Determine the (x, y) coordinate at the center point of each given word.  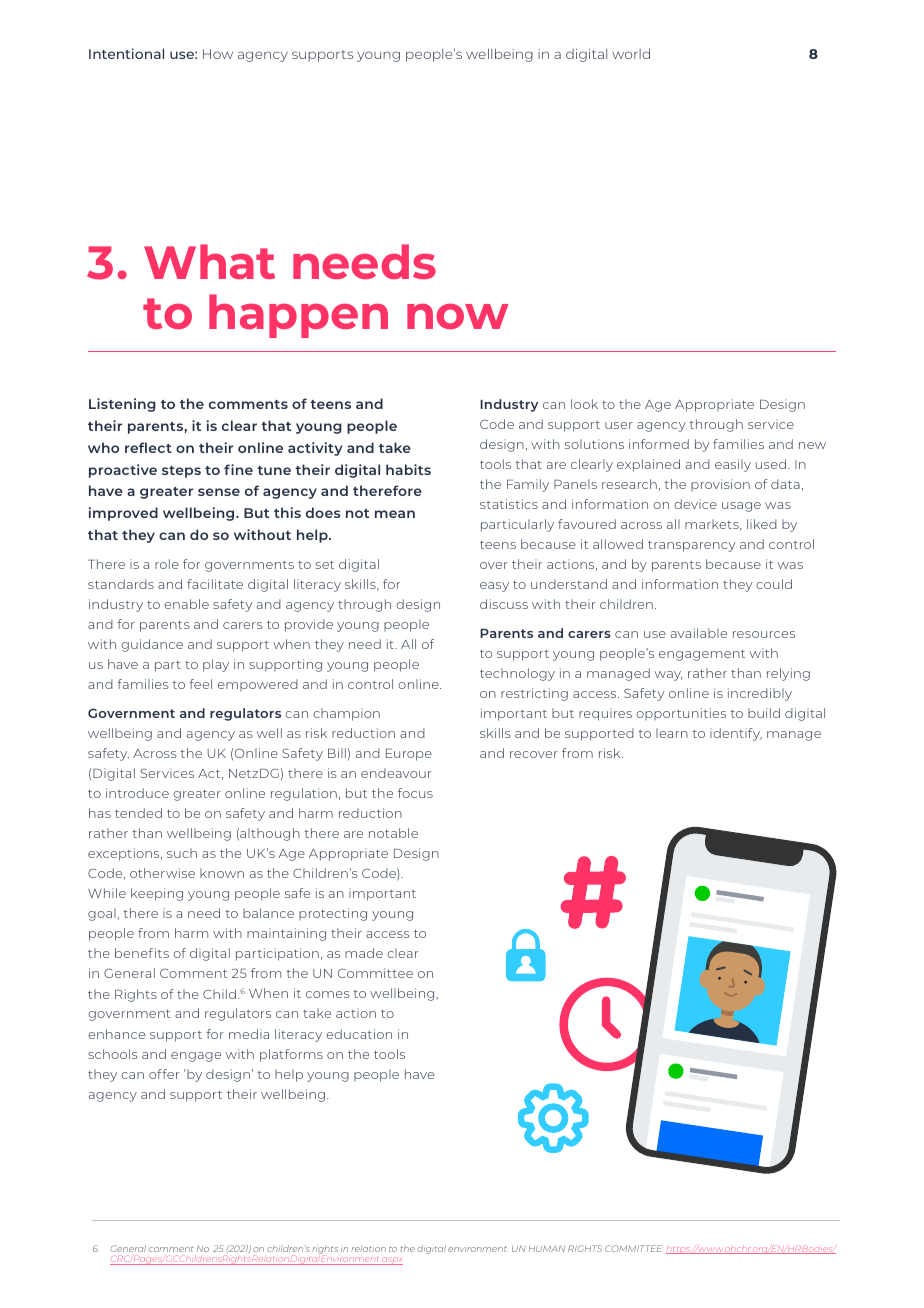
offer (164, 1074)
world (631, 53)
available (699, 633)
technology (517, 674)
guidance (152, 645)
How (218, 54)
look (584, 404)
